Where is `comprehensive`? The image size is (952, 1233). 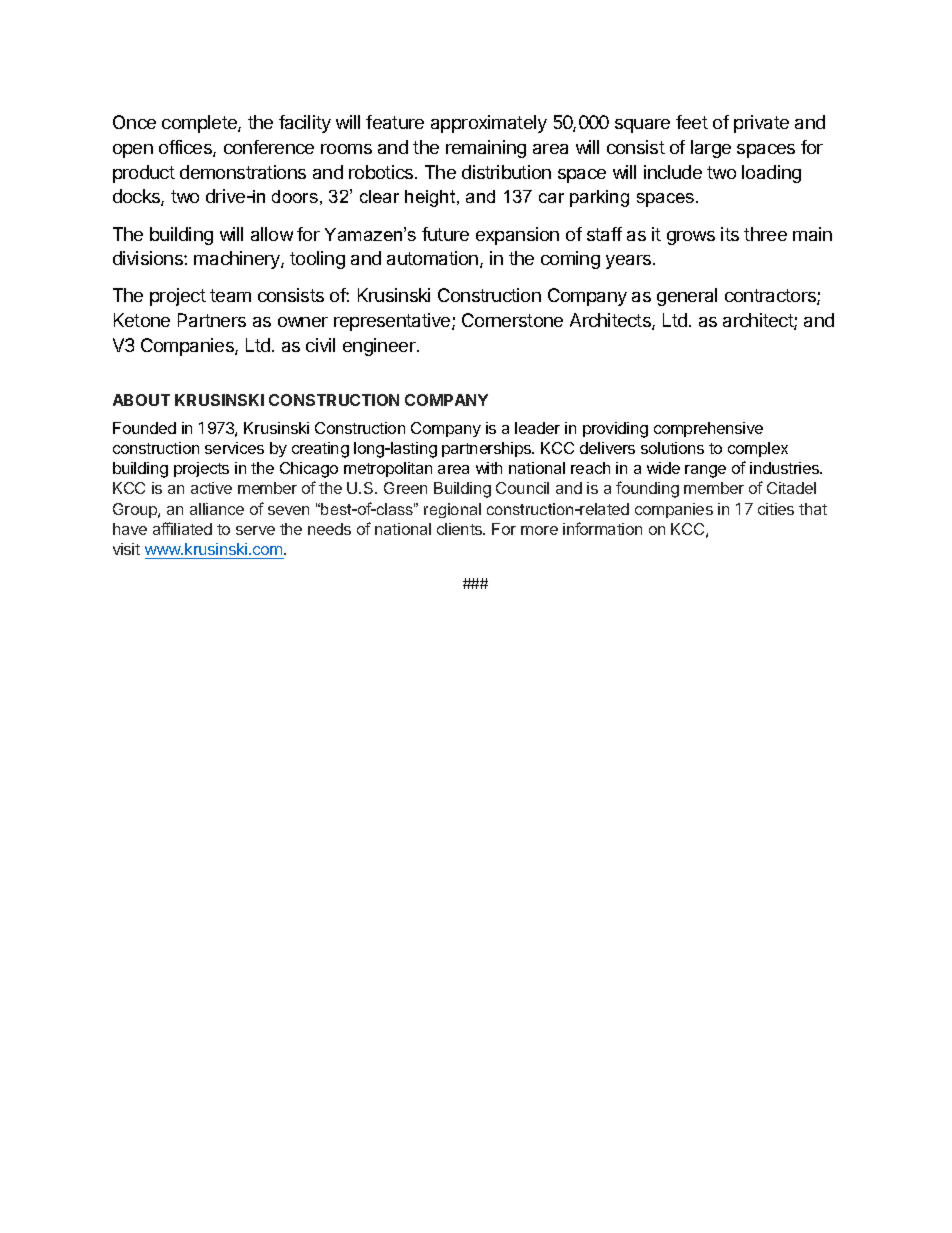
comprehensive is located at coordinates (708, 429).
